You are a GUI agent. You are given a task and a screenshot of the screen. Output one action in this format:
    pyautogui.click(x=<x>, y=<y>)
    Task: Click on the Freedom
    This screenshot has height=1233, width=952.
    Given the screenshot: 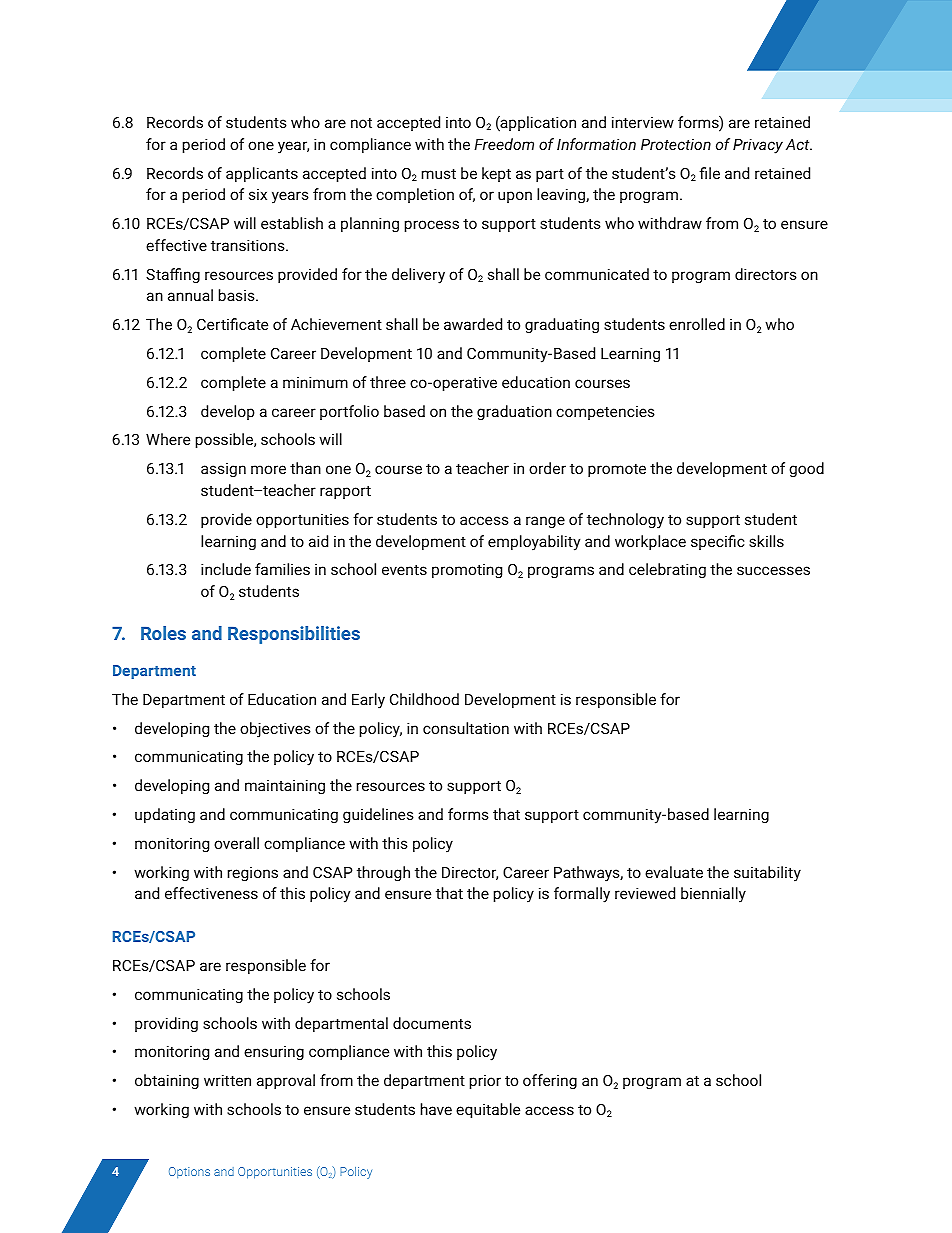 What is the action you would take?
    pyautogui.click(x=504, y=144)
